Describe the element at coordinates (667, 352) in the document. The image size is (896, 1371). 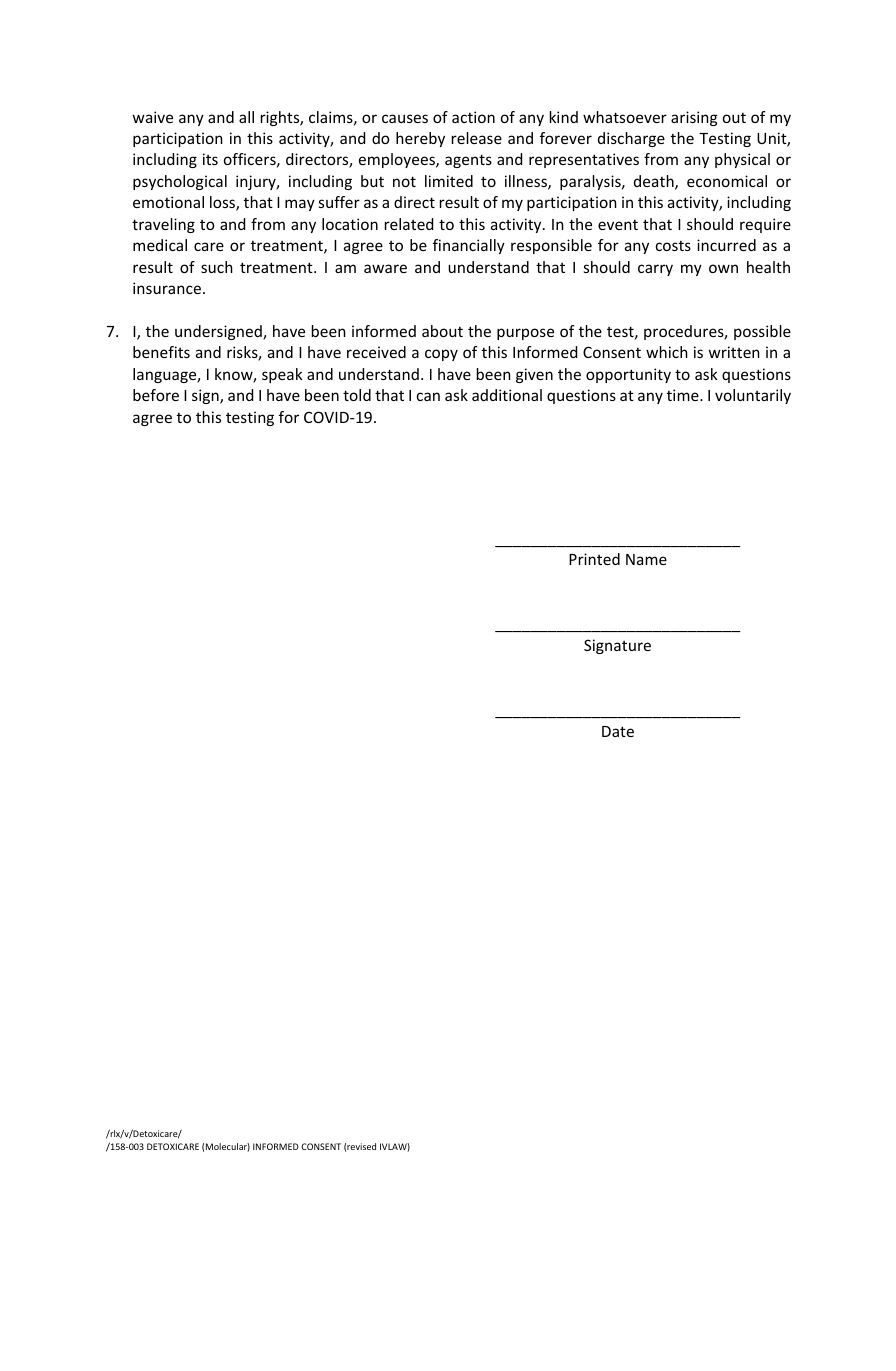
I see `which` at that location.
